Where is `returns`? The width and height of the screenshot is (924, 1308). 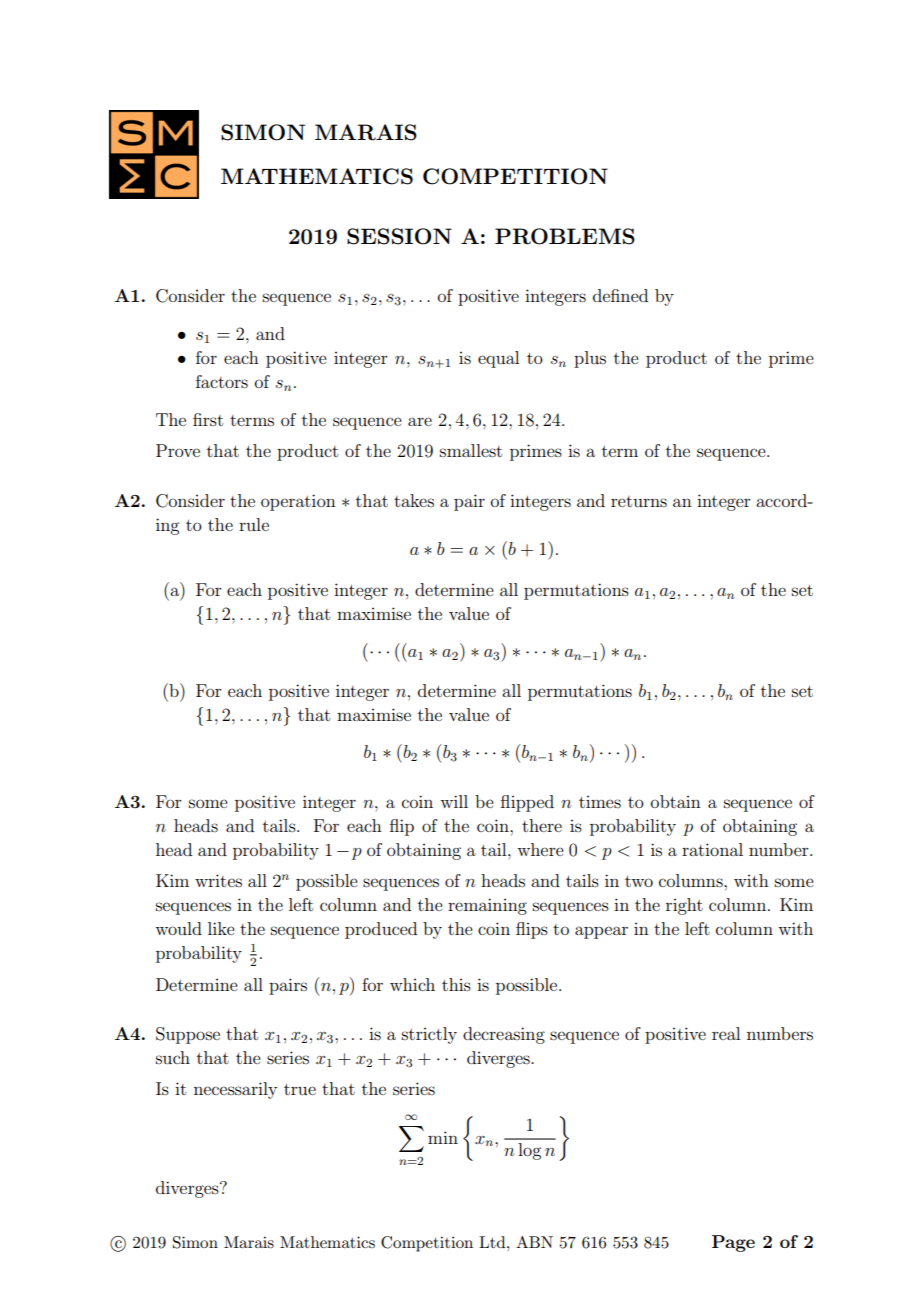 returns is located at coordinates (639, 501).
